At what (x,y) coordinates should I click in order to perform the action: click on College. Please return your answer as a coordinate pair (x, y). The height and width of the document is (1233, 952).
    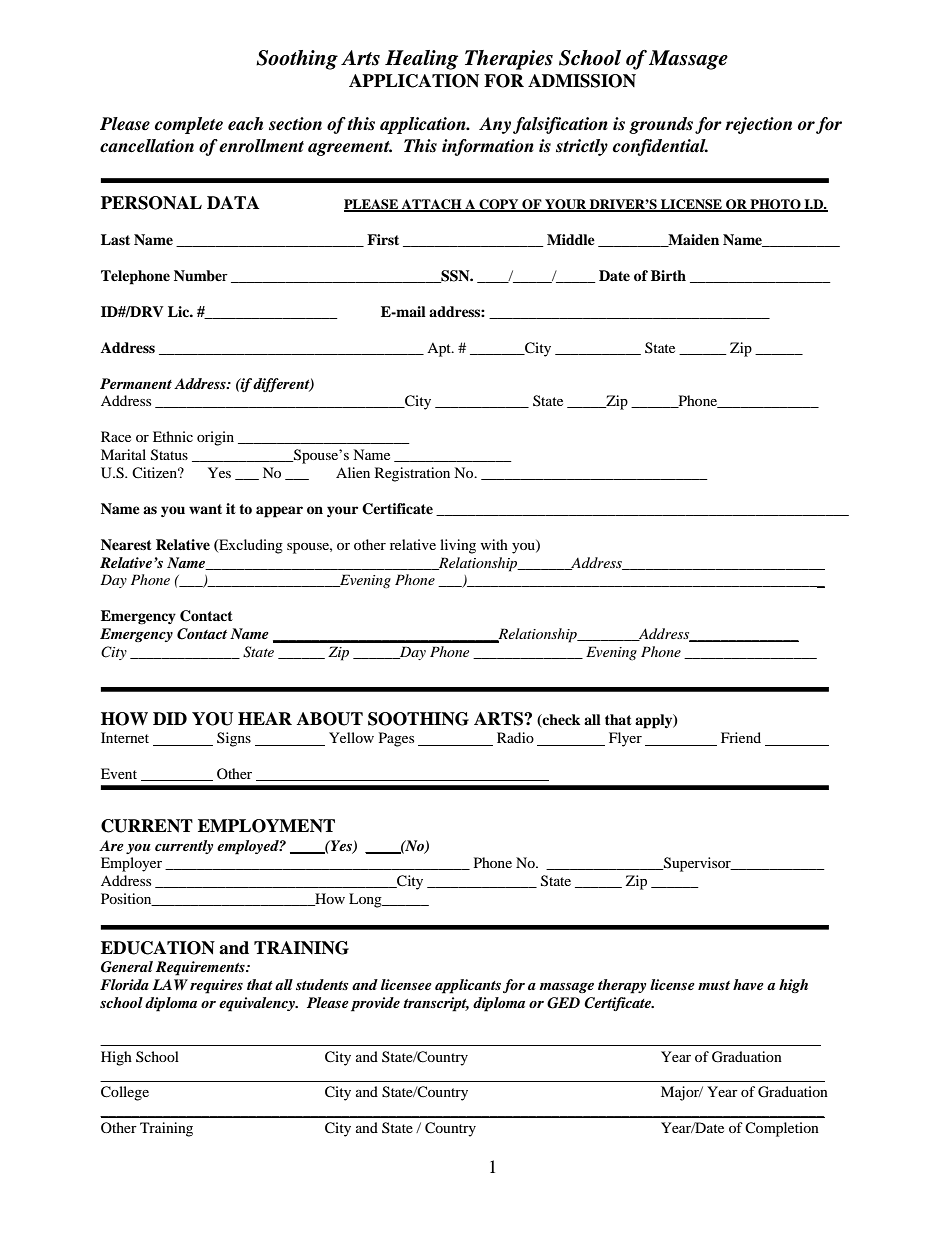
    Looking at the image, I should click on (125, 1093).
